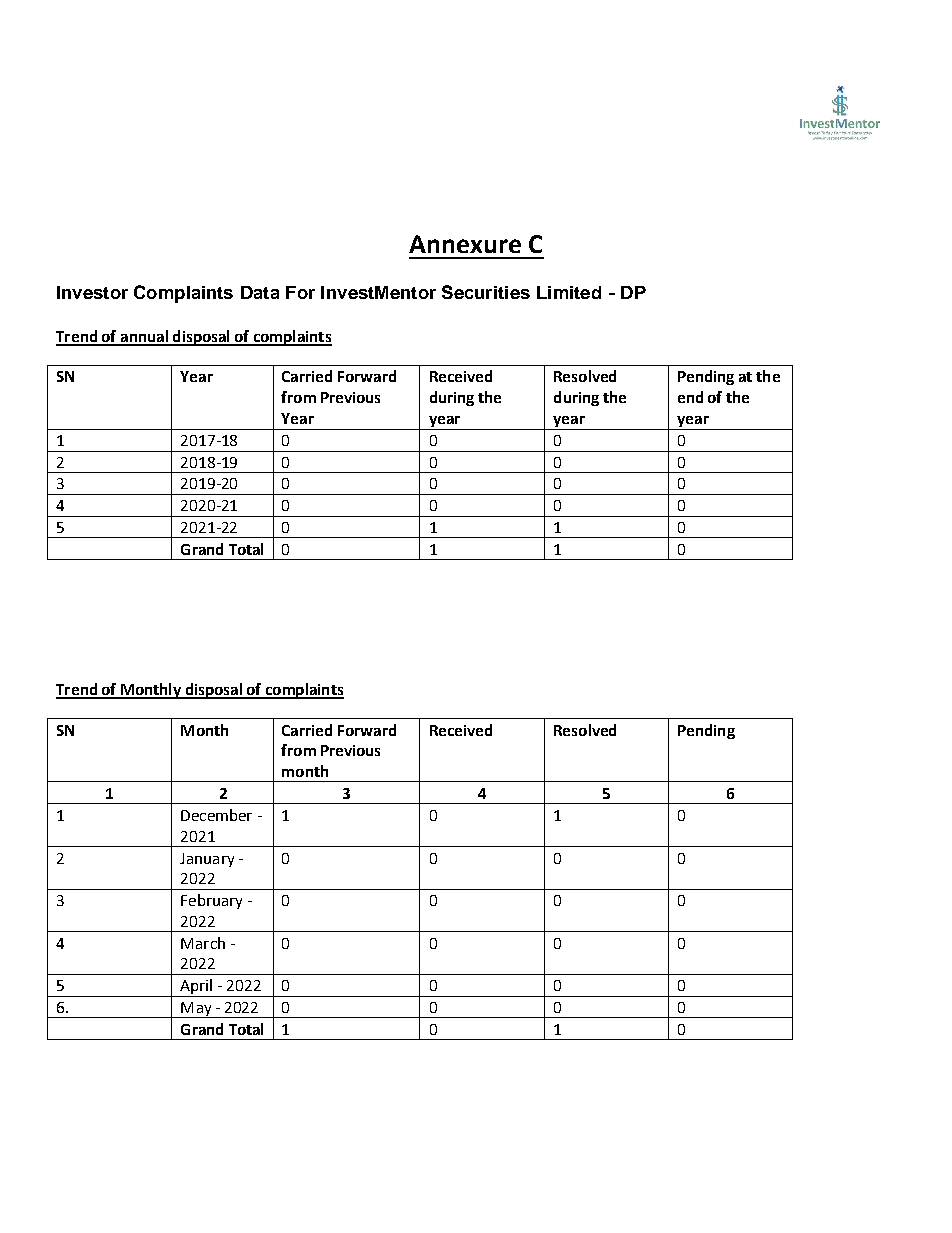 This document has height=1233, width=952. I want to click on Data, so click(260, 292).
